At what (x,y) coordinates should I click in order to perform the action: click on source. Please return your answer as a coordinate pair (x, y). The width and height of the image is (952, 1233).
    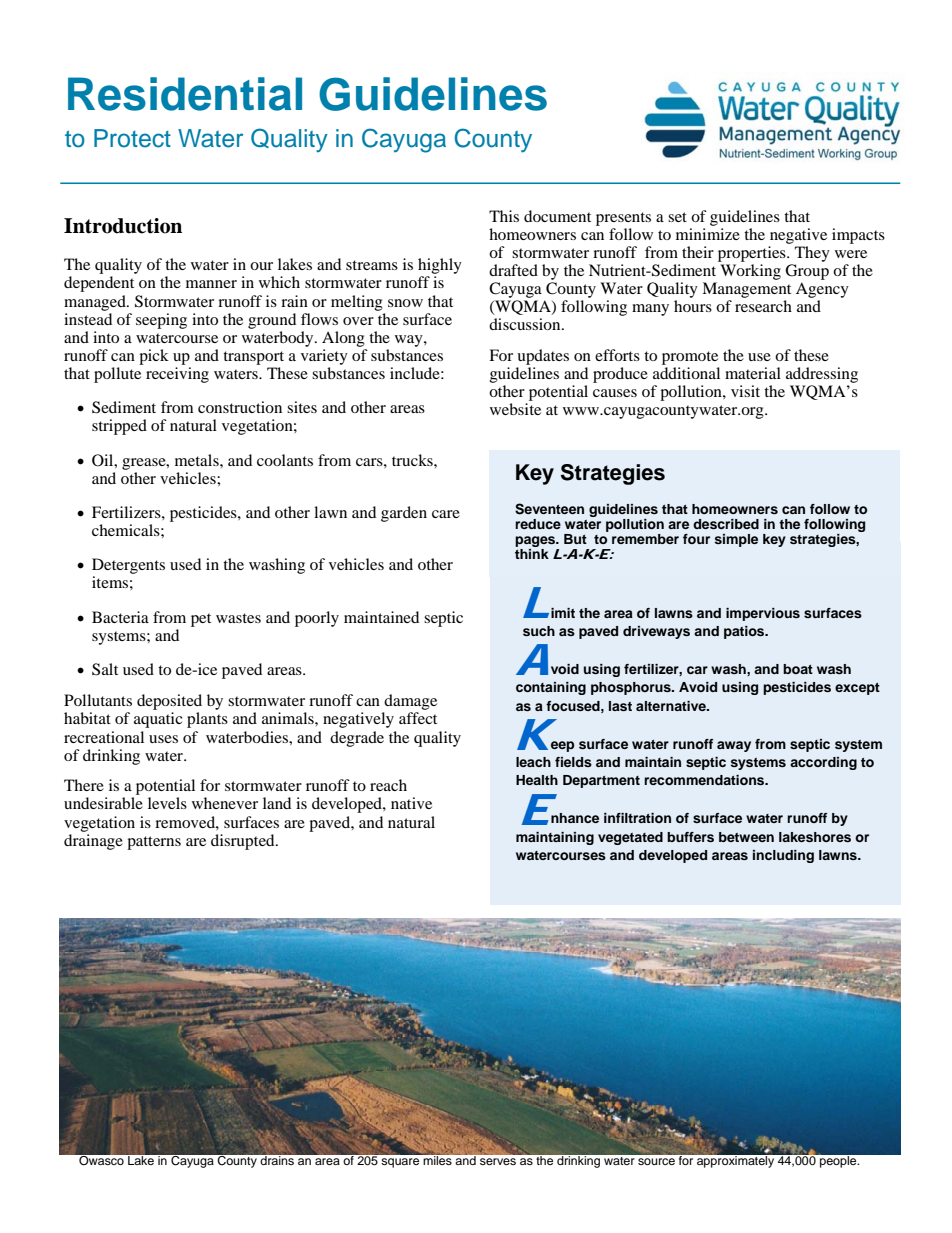
    Looking at the image, I should click on (656, 1161).
